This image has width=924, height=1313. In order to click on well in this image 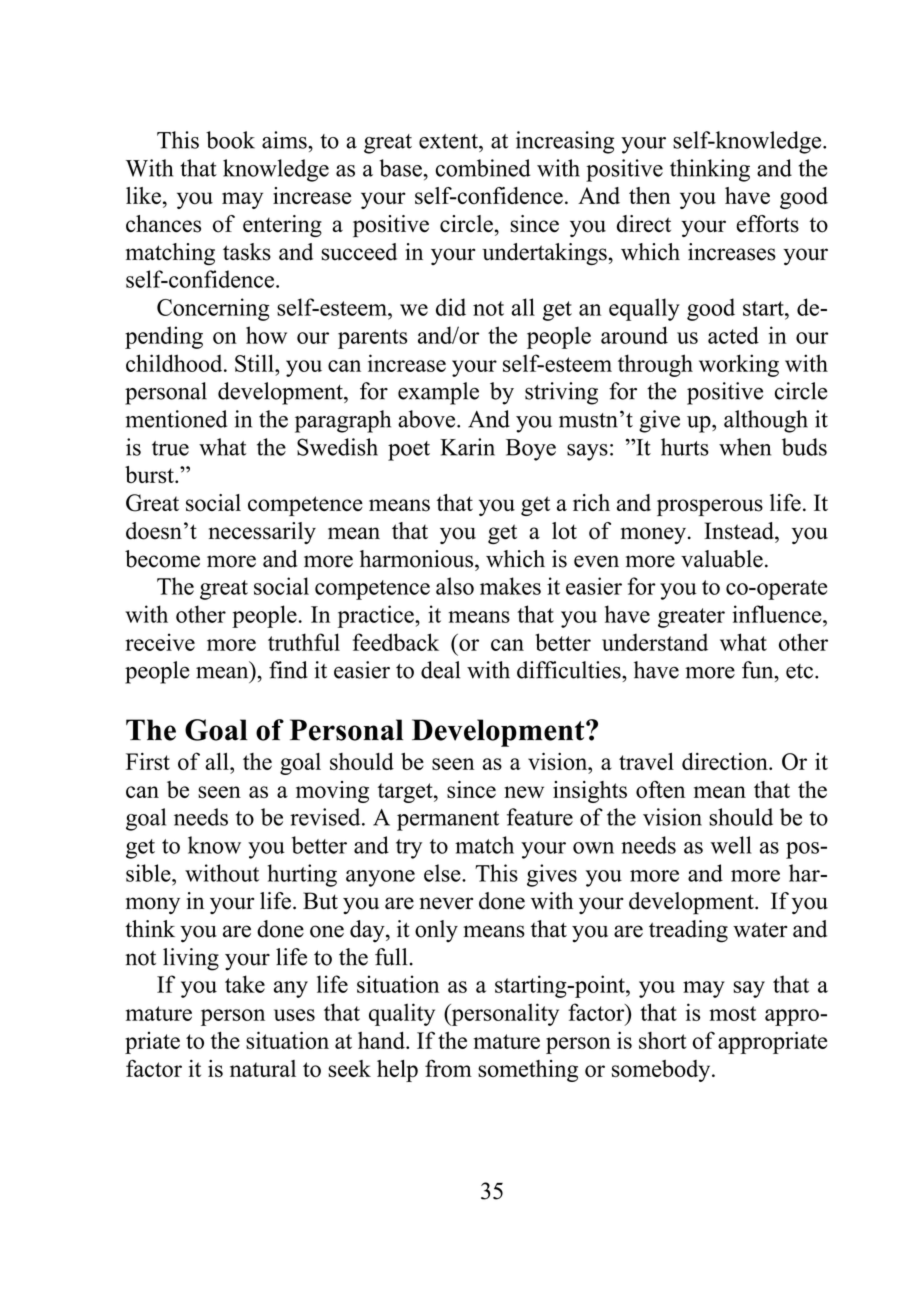, I will do `click(731, 845)`.
